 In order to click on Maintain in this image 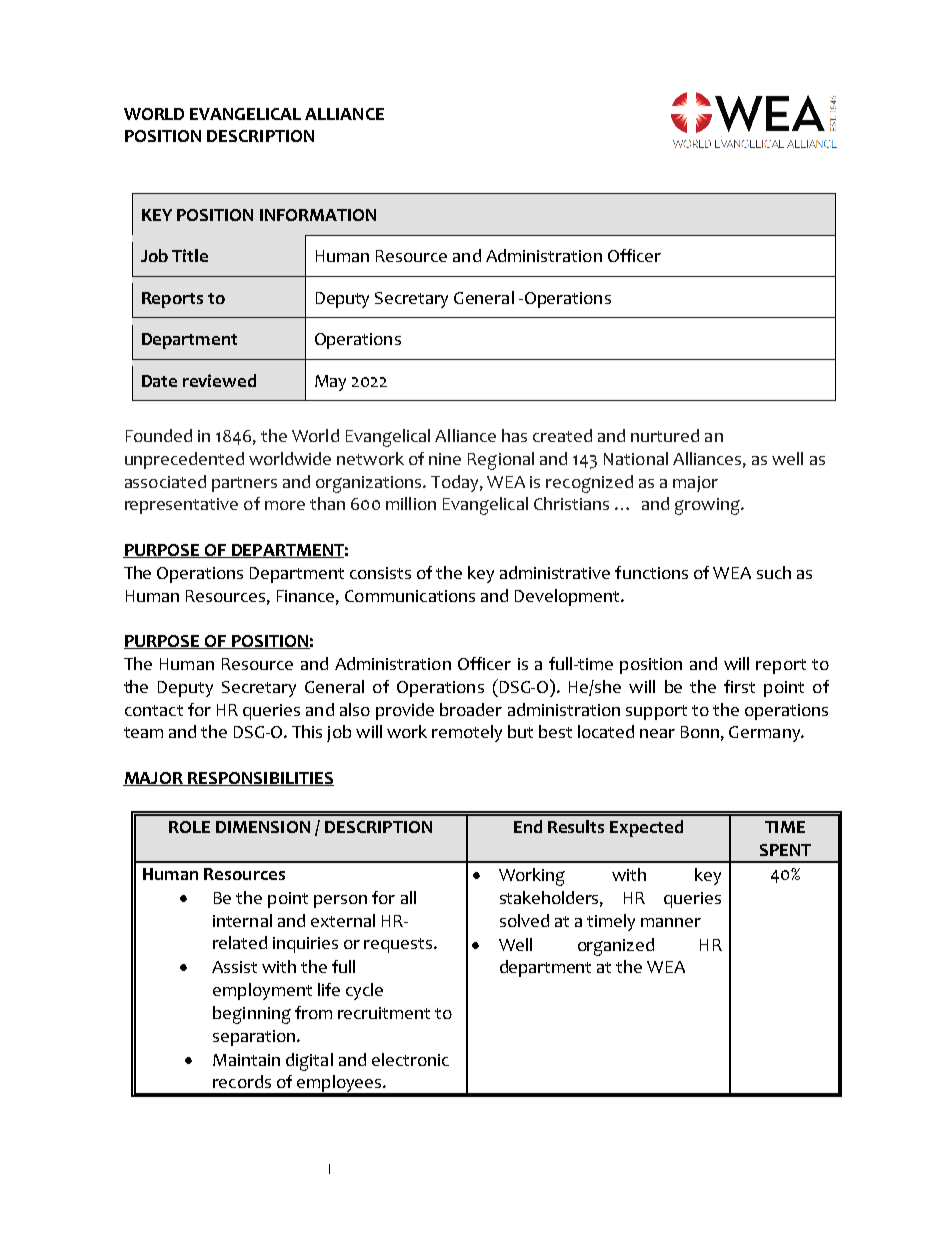, I will do `click(246, 1060)`.
